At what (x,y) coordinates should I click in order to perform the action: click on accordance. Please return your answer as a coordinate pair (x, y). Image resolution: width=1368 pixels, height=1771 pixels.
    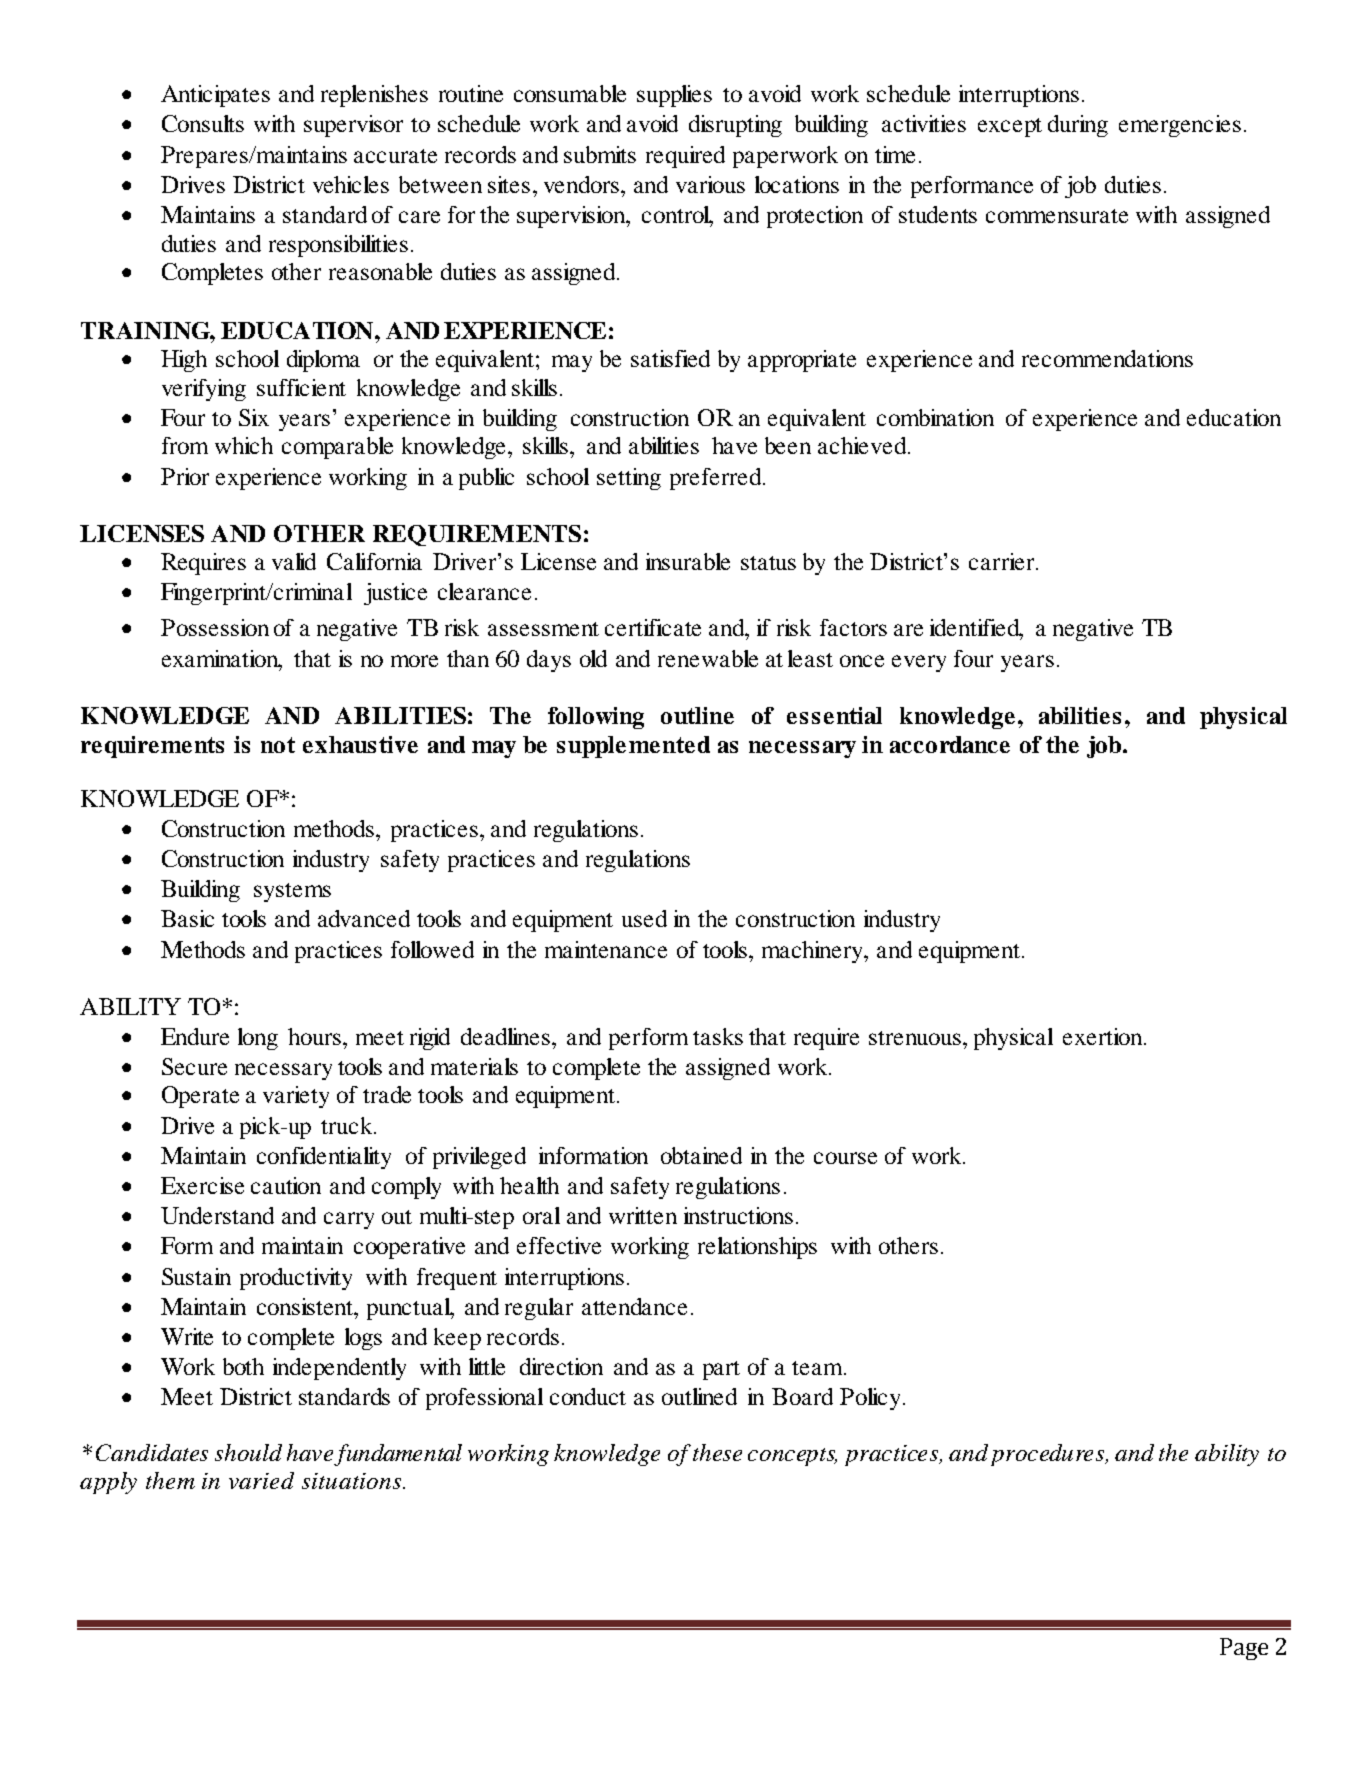
    Looking at the image, I should click on (950, 744).
